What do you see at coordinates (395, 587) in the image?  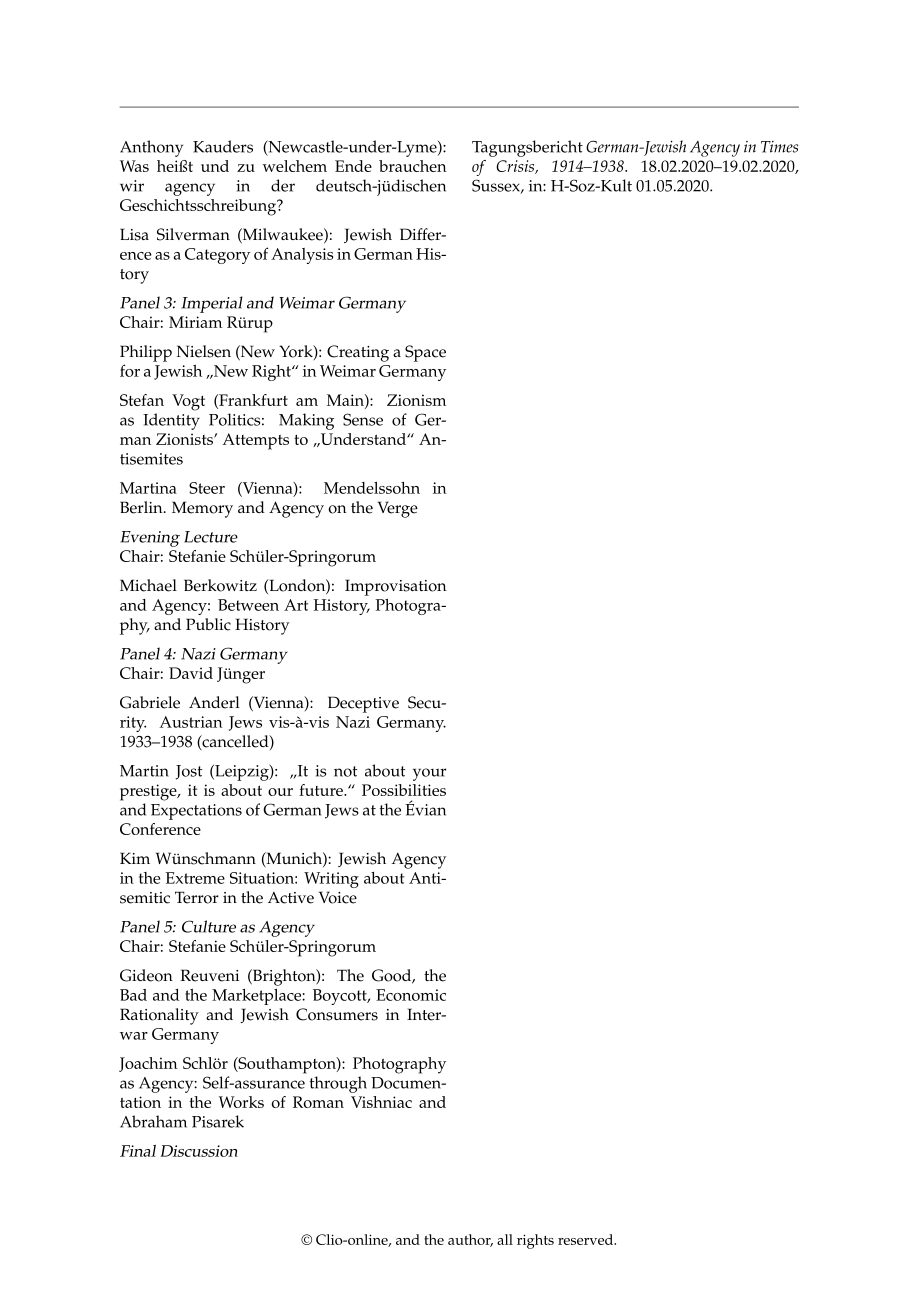 I see `Improvisation` at bounding box center [395, 587].
